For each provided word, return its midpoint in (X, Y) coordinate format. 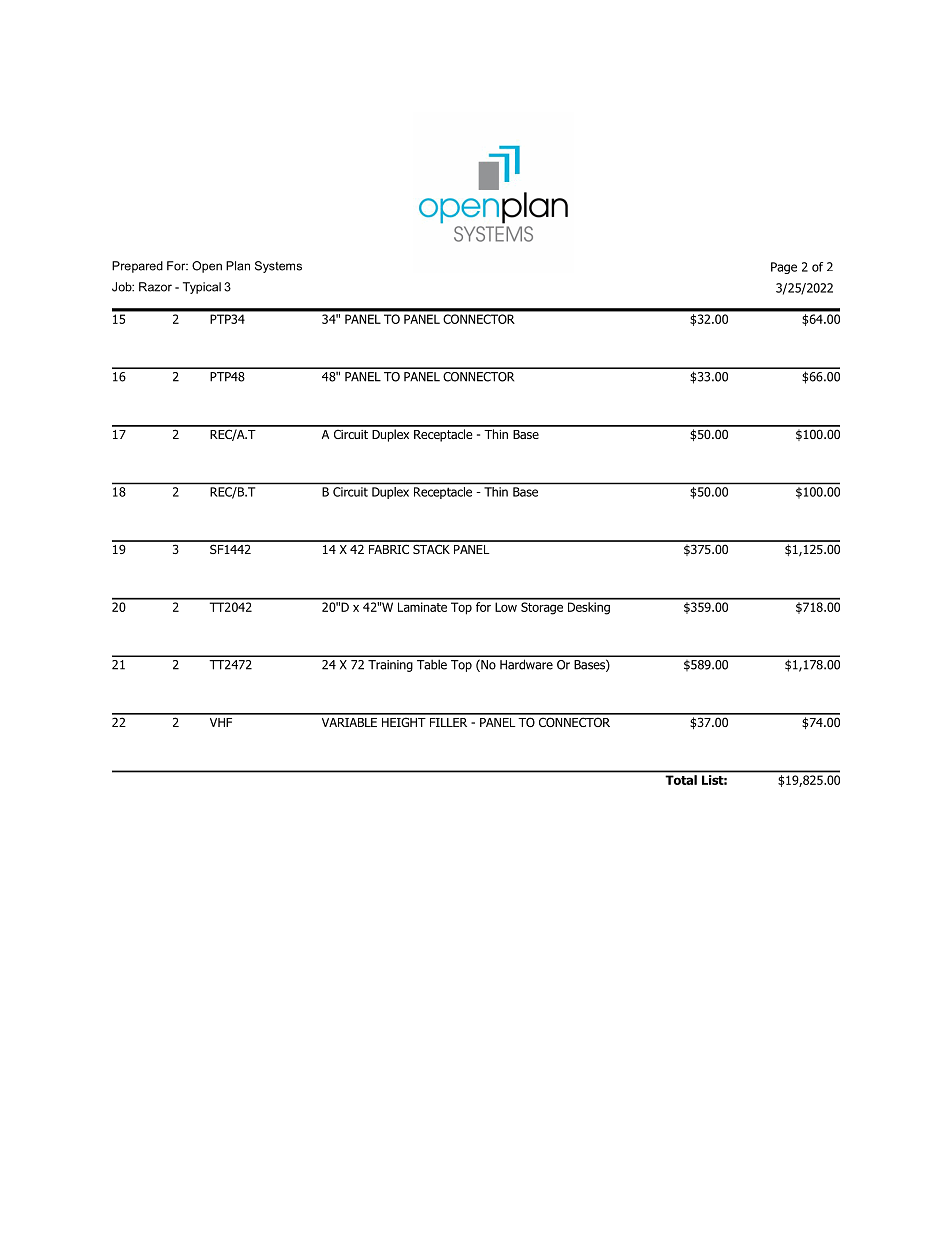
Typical (202, 288)
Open (207, 267)
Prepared (137, 267)
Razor (155, 287)
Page (784, 268)
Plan (238, 266)
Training (390, 666)
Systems (278, 267)
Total (681, 780)
